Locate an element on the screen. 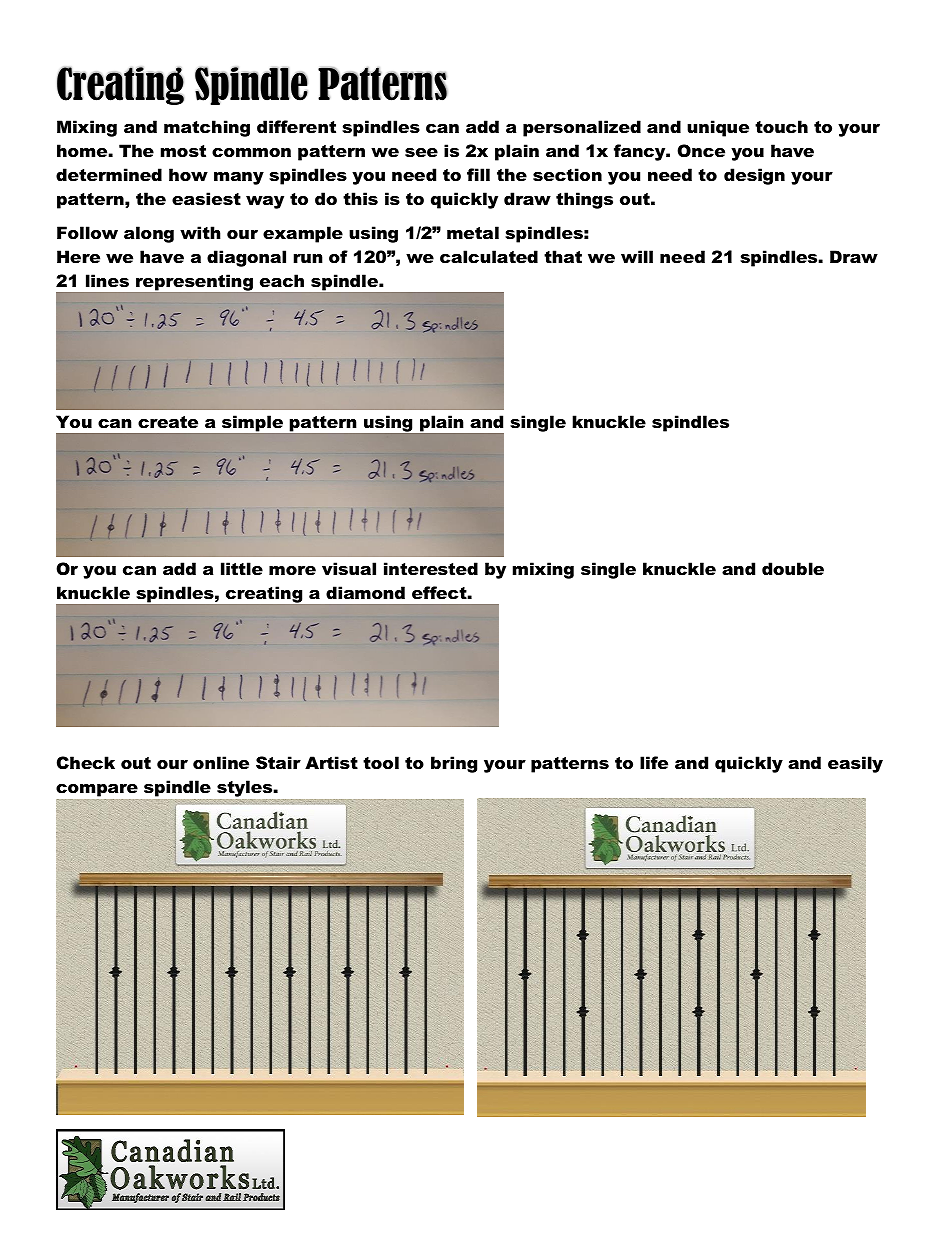 This screenshot has width=952, height=1233. will is located at coordinates (637, 256).
